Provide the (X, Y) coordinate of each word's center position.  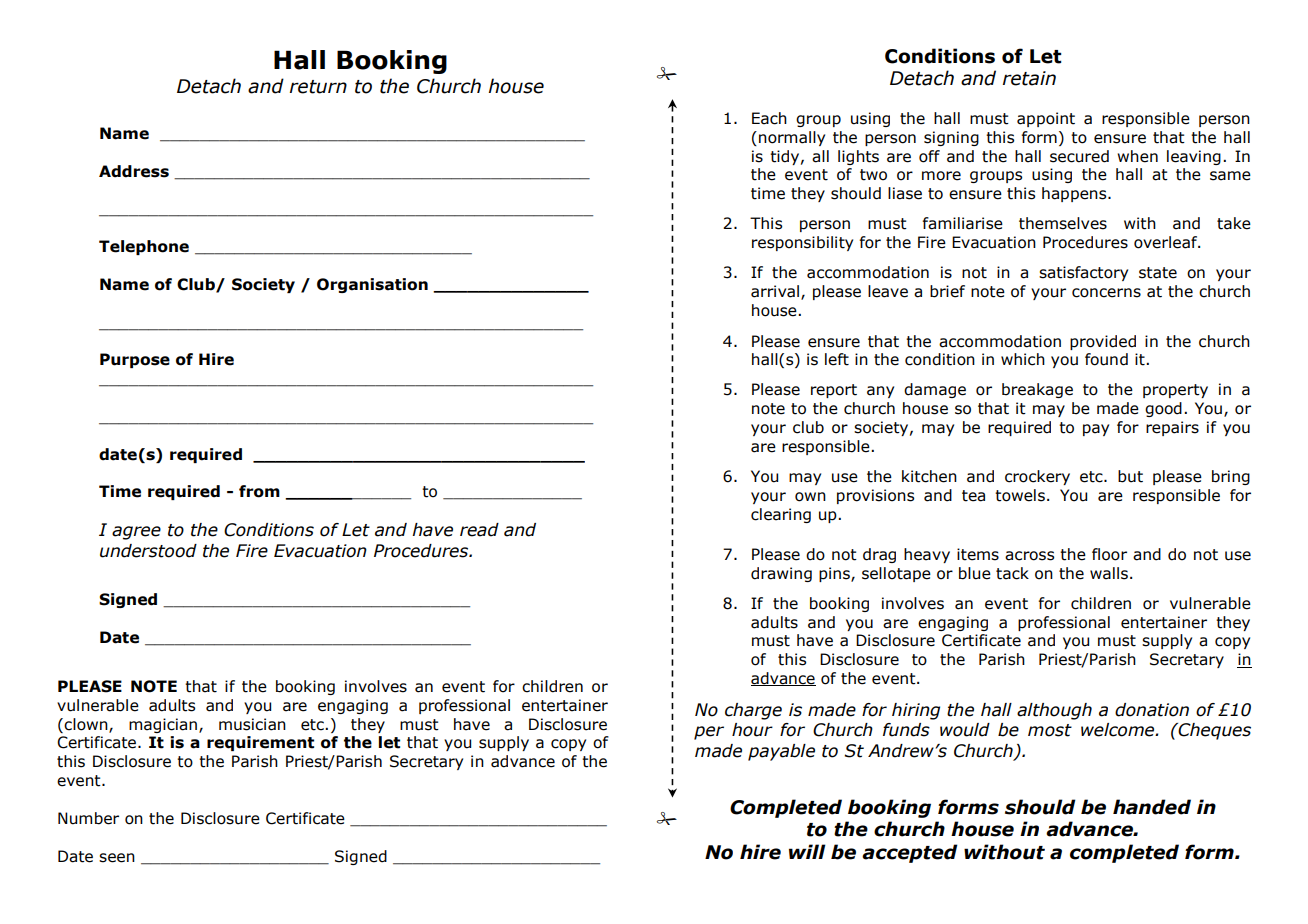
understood (148, 551)
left (837, 359)
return (318, 87)
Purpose (135, 360)
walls (1109, 573)
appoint (1046, 119)
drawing (781, 574)
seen (117, 858)
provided (1103, 342)
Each (769, 118)
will (807, 851)
